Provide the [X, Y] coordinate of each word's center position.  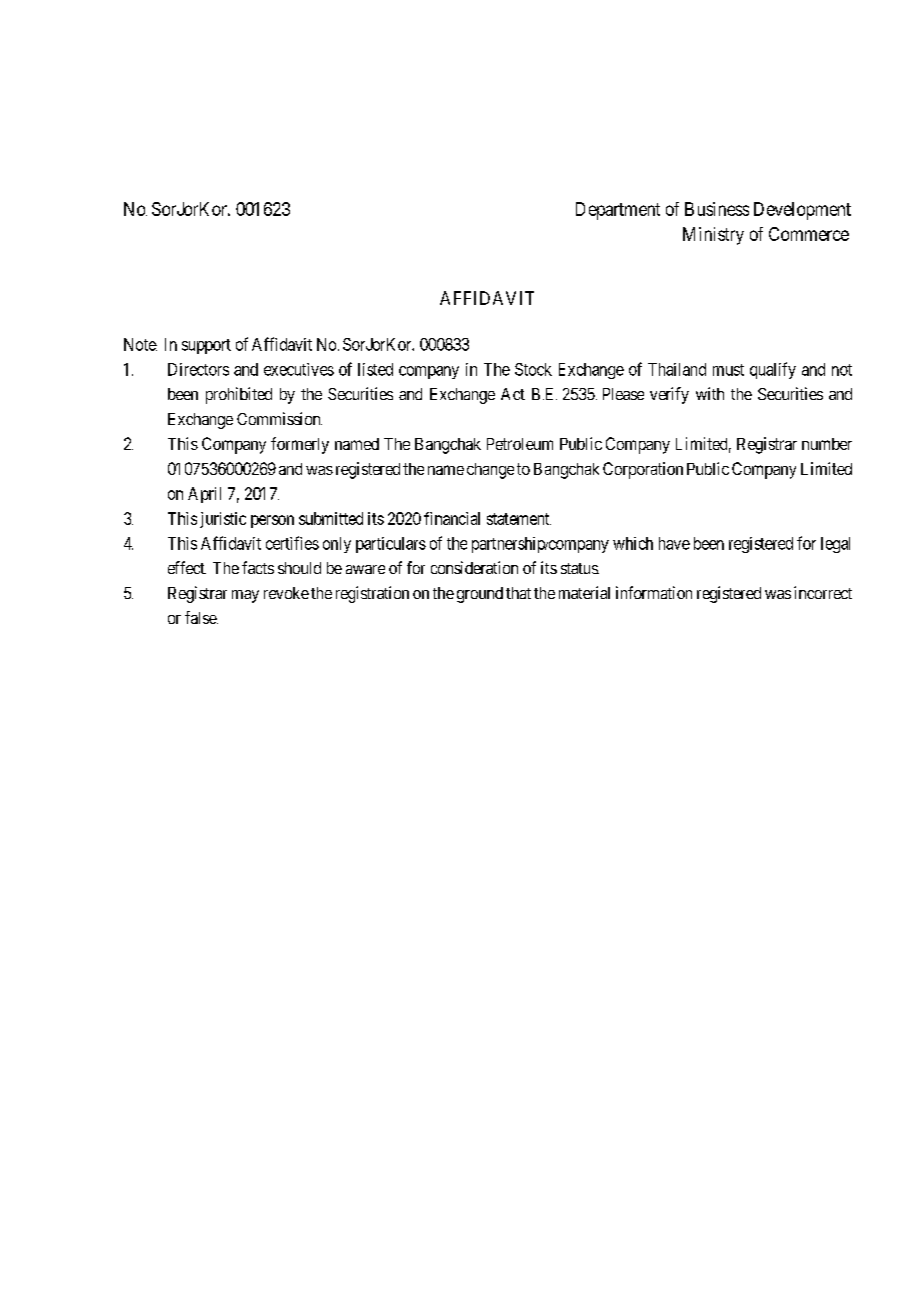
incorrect [823, 592]
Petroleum [520, 444]
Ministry [713, 236]
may [245, 596]
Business [717, 209]
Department [618, 211]
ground [480, 595]
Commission [279, 418]
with [710, 393]
